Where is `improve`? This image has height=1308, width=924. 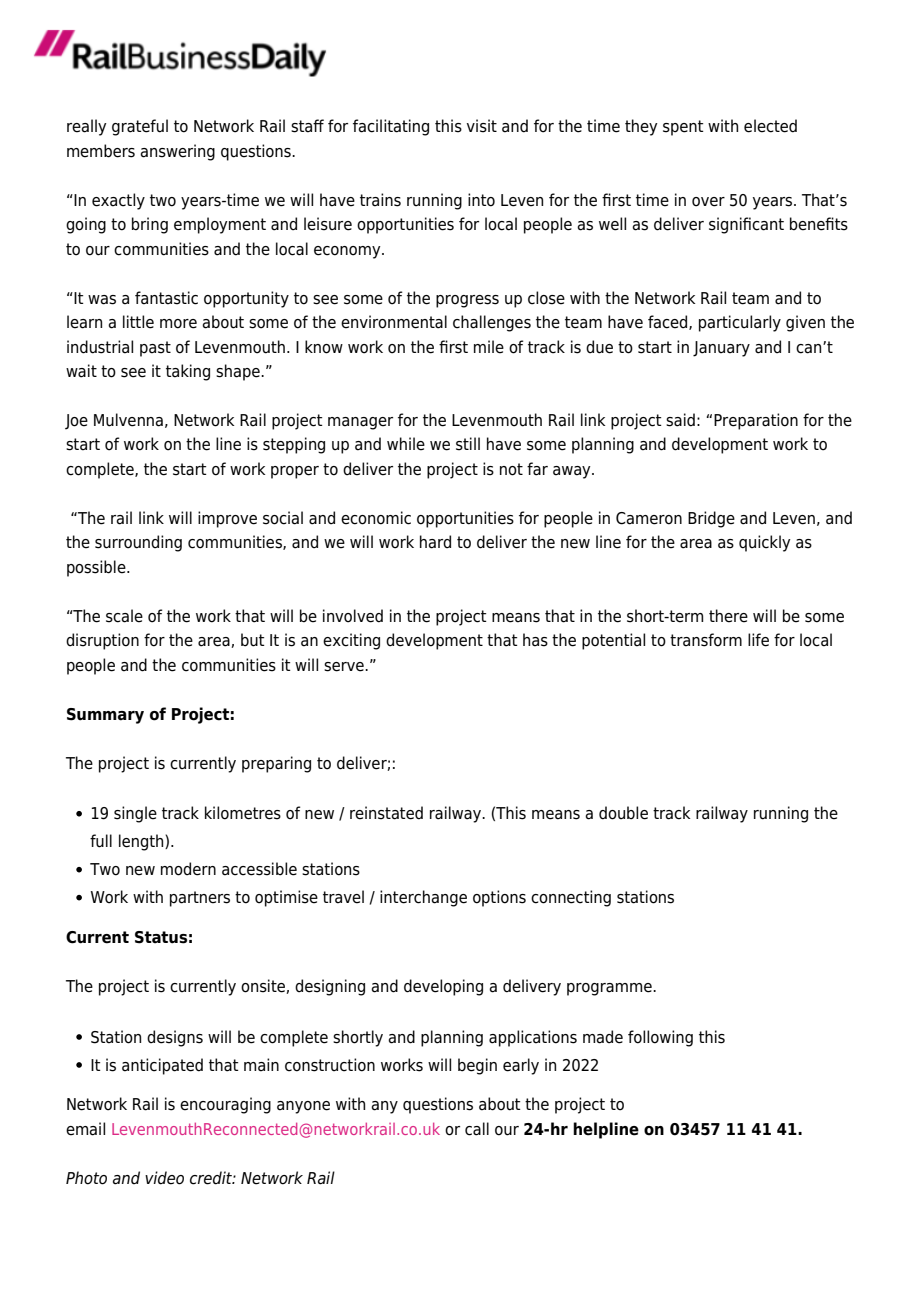
improve is located at coordinates (227, 519).
